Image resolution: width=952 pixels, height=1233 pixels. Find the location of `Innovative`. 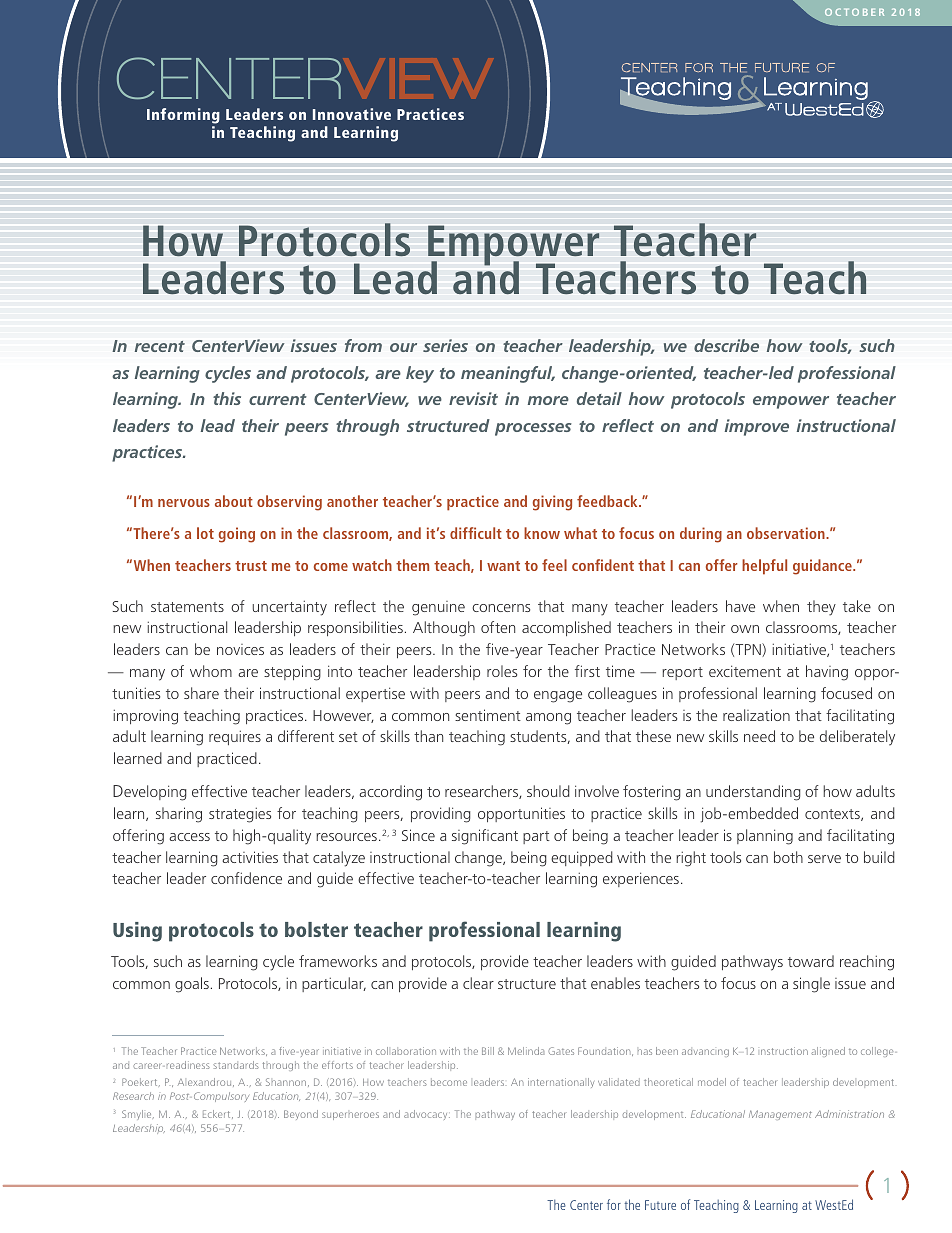

Innovative is located at coordinates (352, 114).
